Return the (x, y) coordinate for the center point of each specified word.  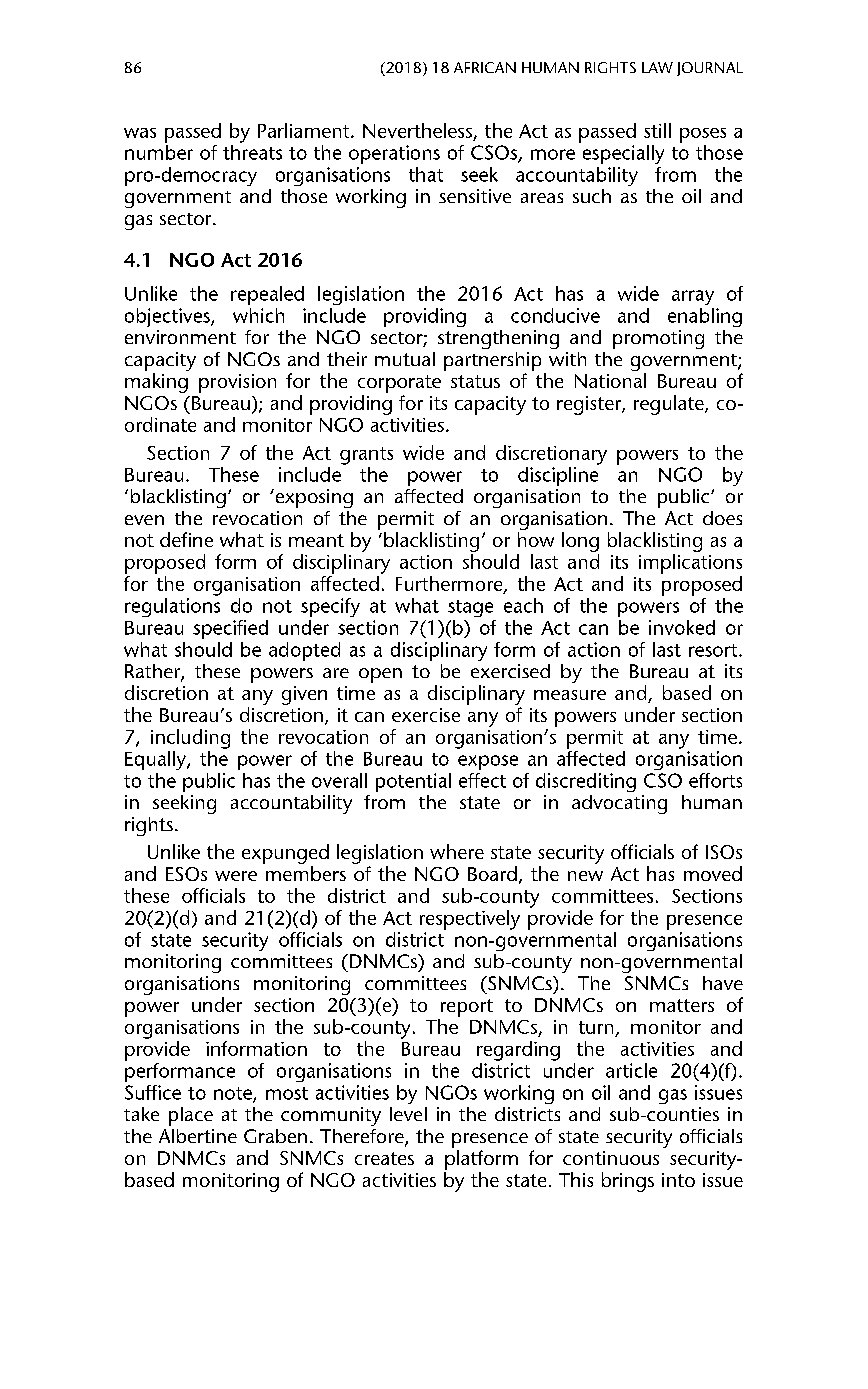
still (657, 130)
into (678, 1180)
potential (413, 782)
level (408, 1114)
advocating (619, 804)
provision (237, 383)
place (191, 1116)
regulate (670, 405)
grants (366, 456)
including (190, 739)
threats (252, 152)
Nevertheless (417, 130)
